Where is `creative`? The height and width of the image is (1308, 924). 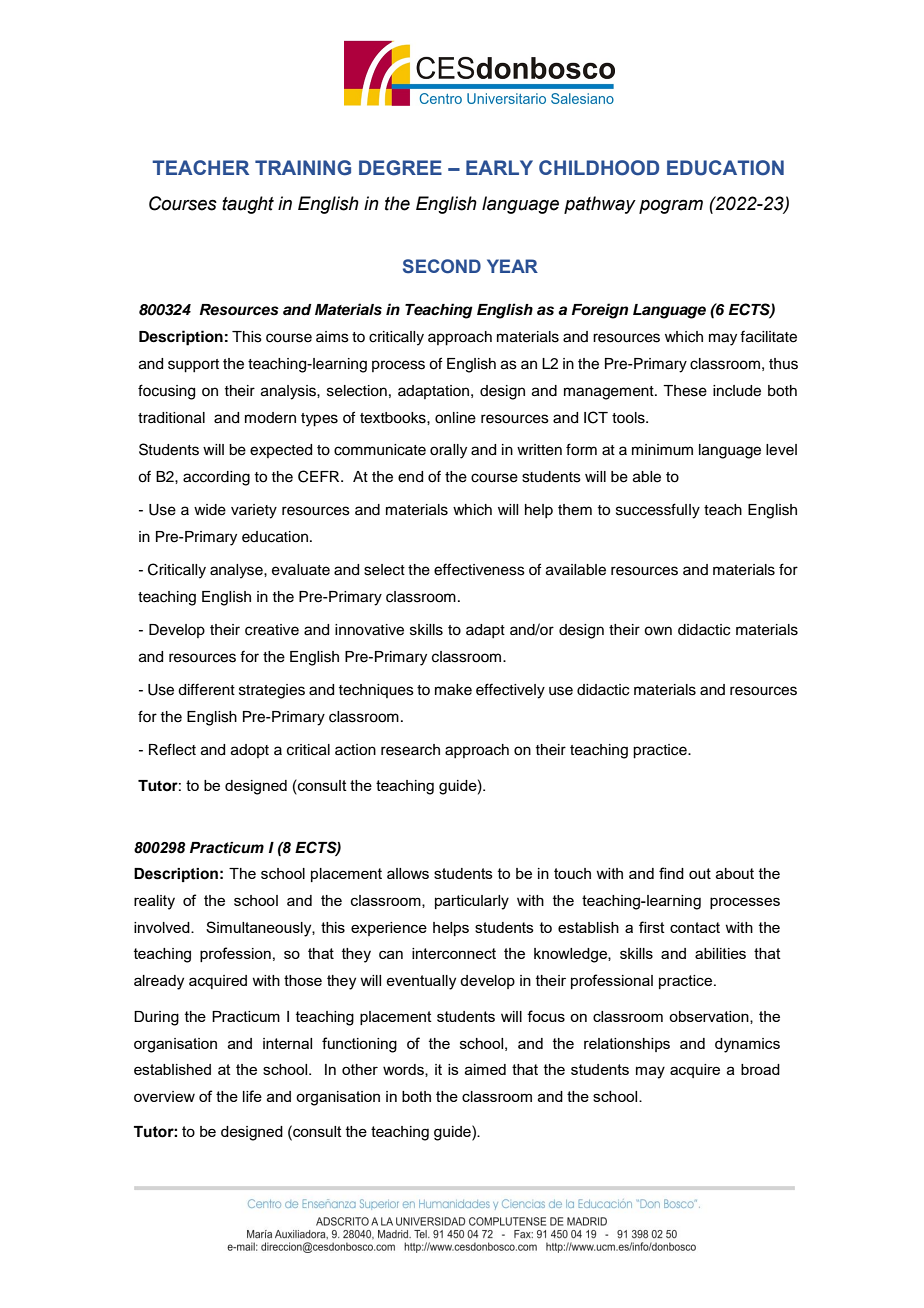 creative is located at coordinates (272, 630).
